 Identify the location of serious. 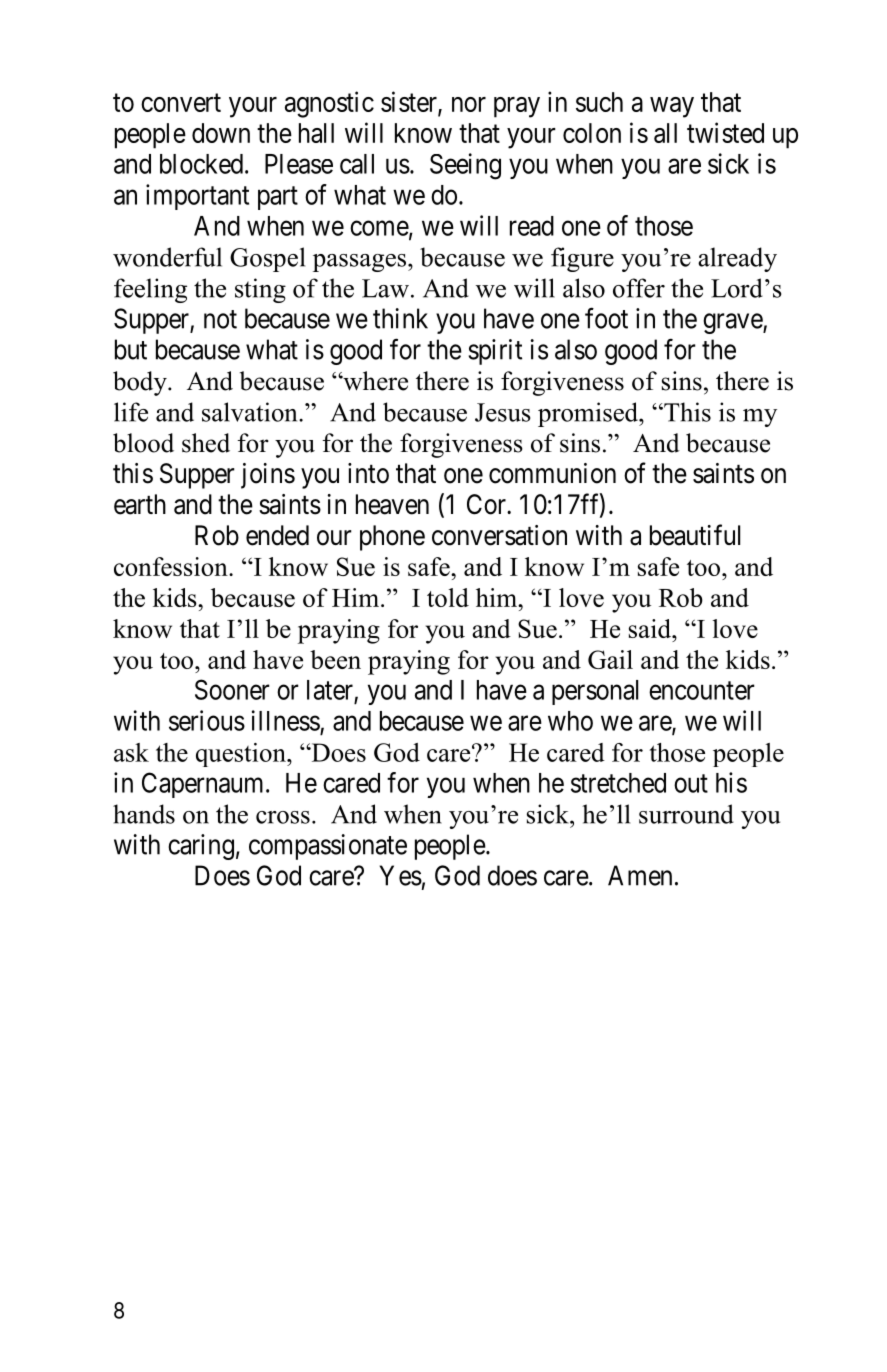
(207, 720).
